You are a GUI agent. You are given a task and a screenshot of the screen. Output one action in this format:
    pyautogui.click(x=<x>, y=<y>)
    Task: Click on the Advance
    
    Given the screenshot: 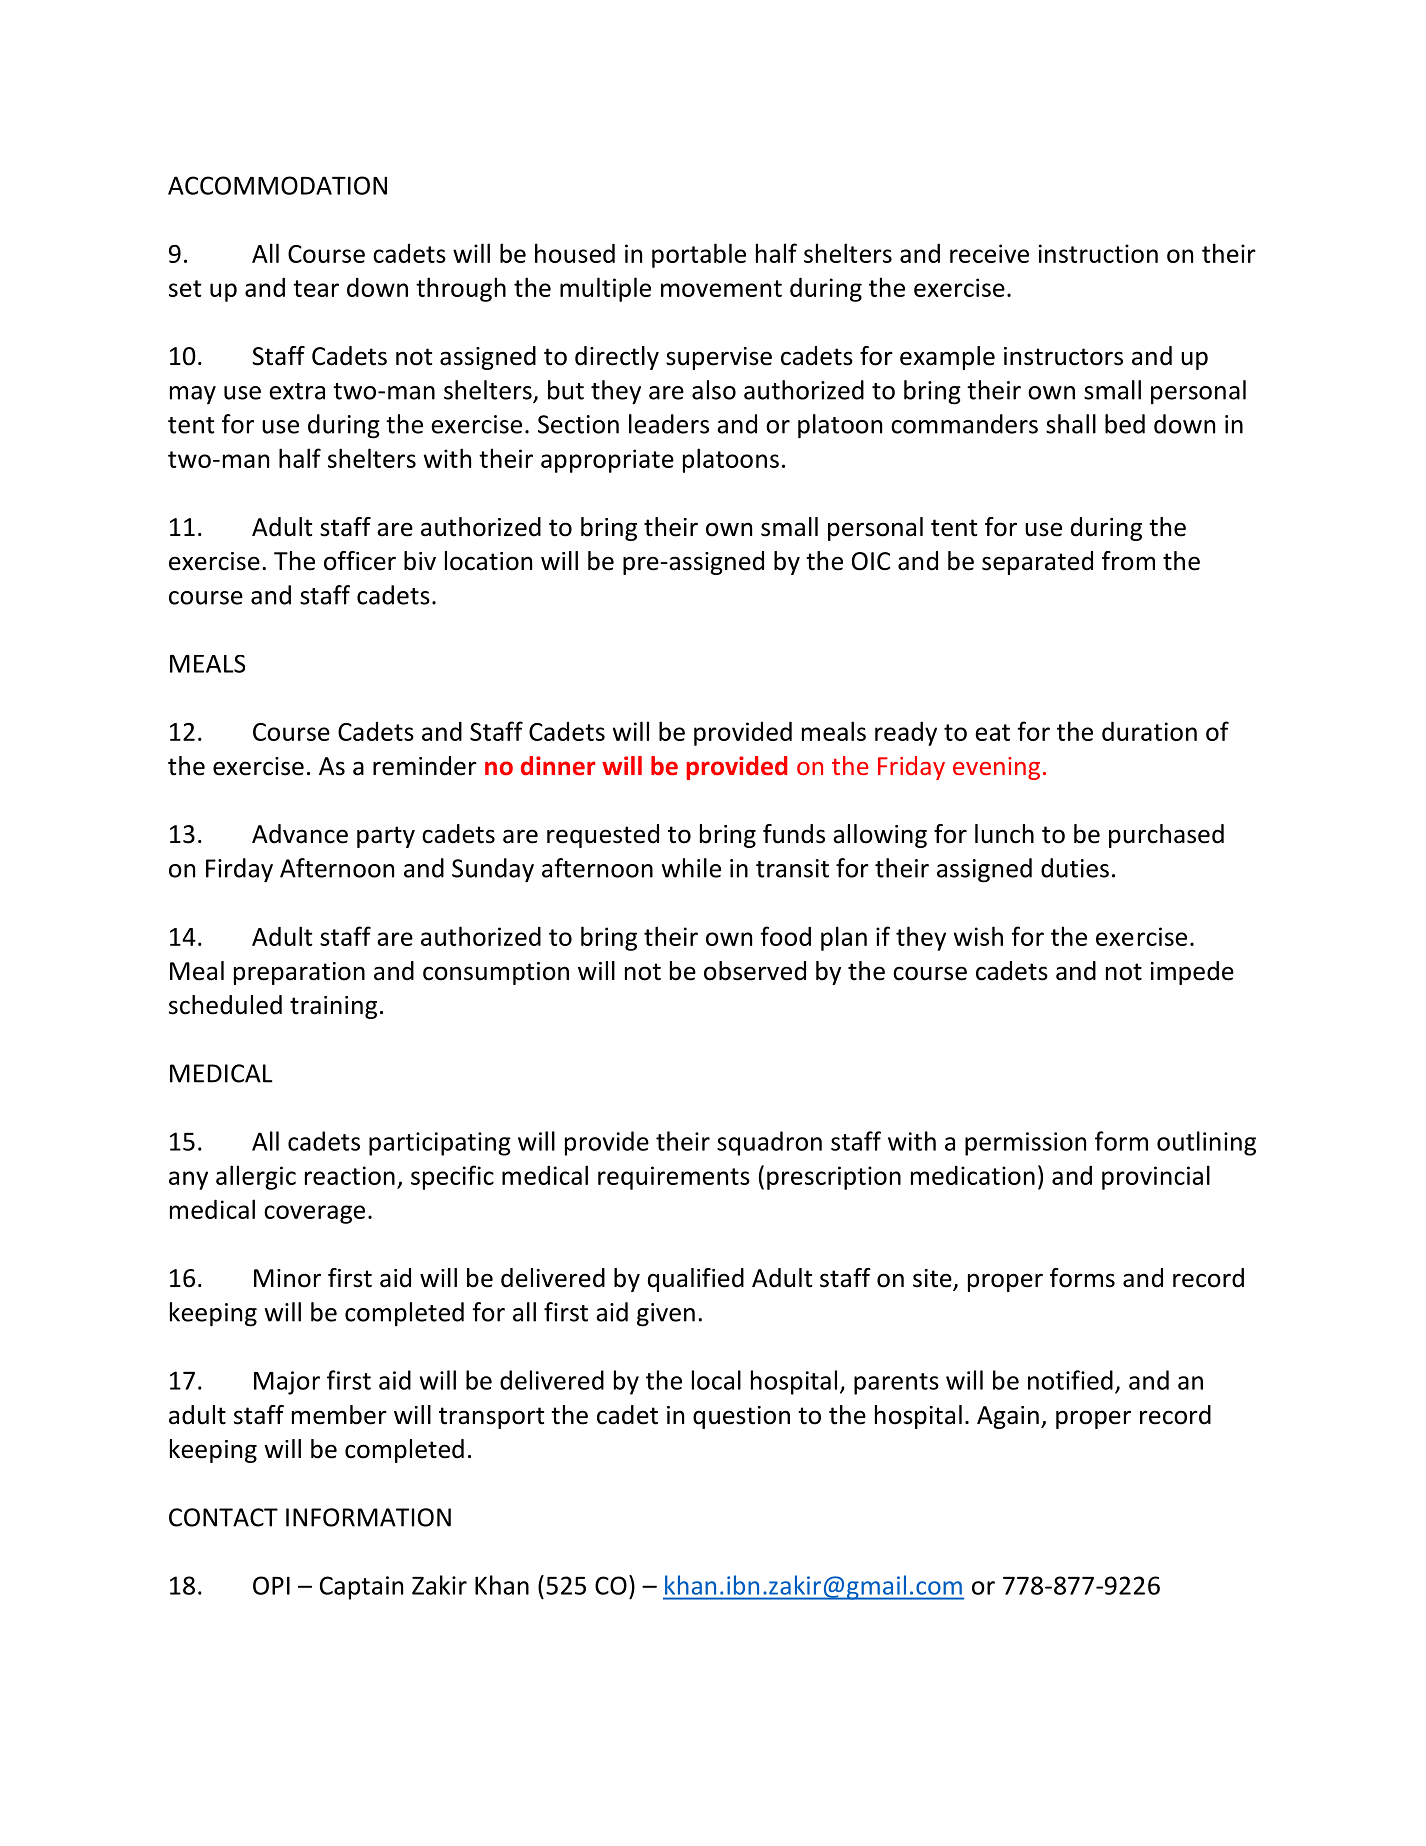 What is the action you would take?
    pyautogui.click(x=300, y=834)
